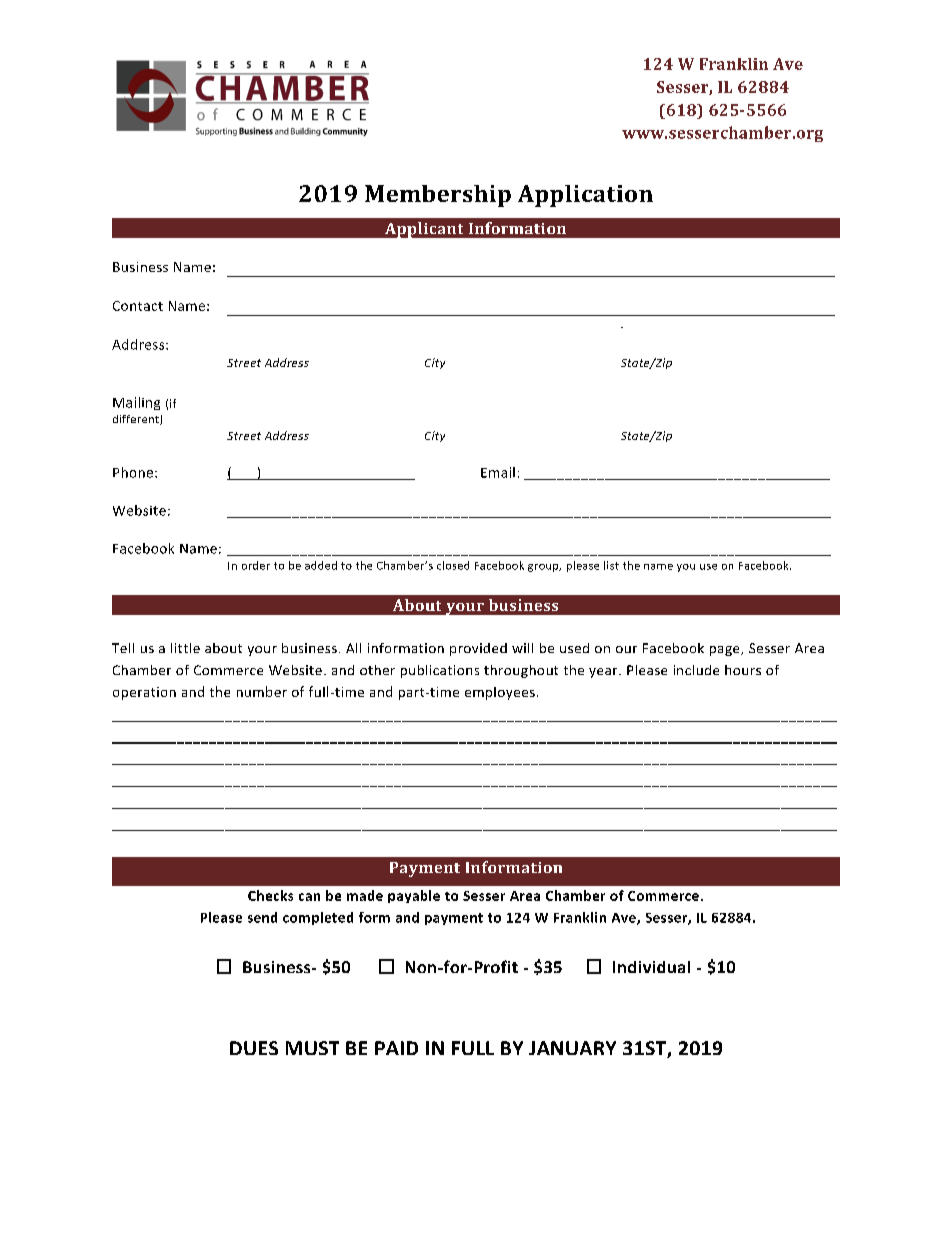 This image has height=1233, width=952. I want to click on Membership, so click(438, 196).
